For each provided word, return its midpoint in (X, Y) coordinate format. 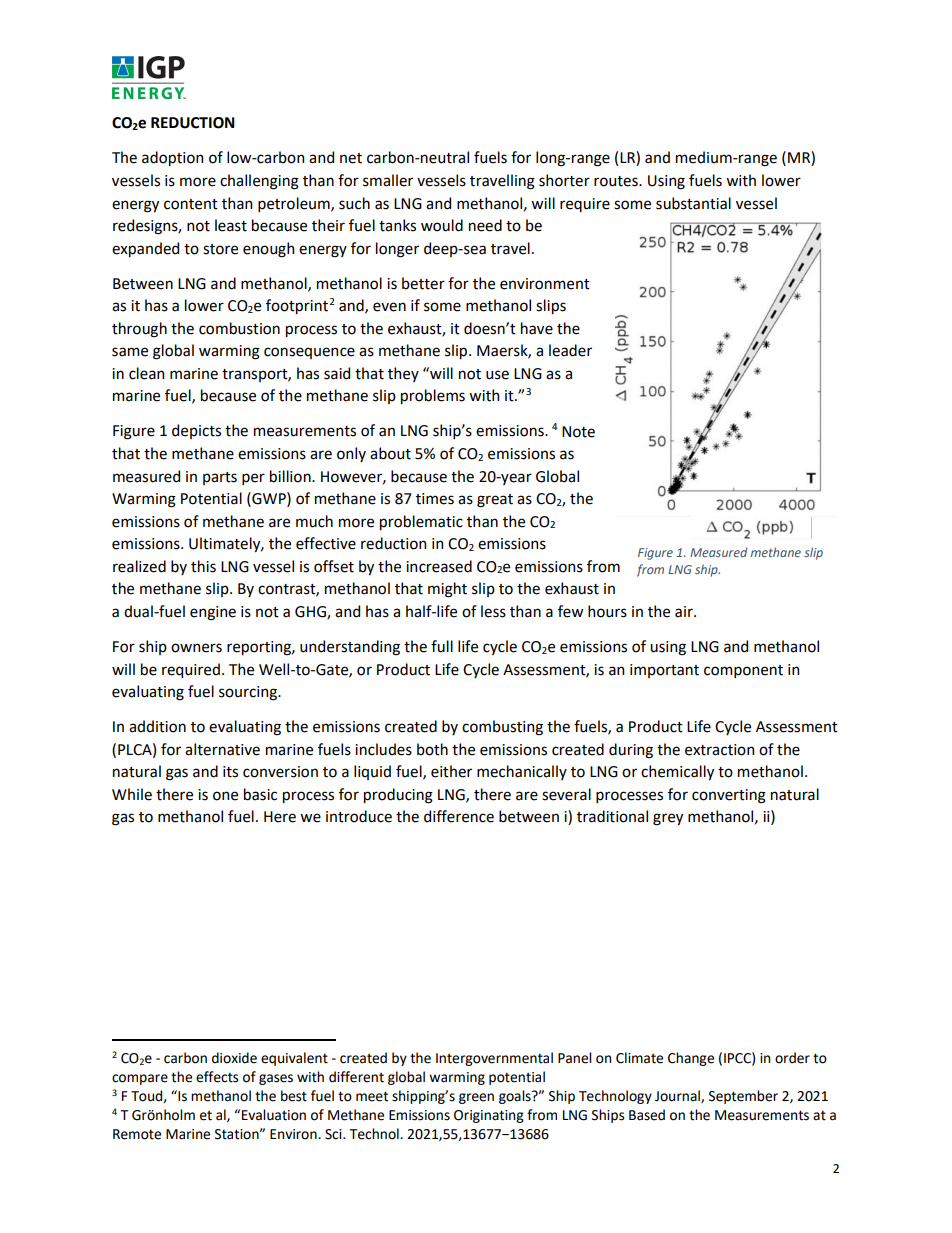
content (191, 204)
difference (459, 816)
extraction (719, 750)
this (203, 566)
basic (260, 794)
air (685, 612)
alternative (222, 749)
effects (217, 1077)
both (432, 749)
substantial (693, 203)
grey (668, 819)
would (442, 225)
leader (570, 350)
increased (439, 566)
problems (433, 396)
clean (146, 373)
